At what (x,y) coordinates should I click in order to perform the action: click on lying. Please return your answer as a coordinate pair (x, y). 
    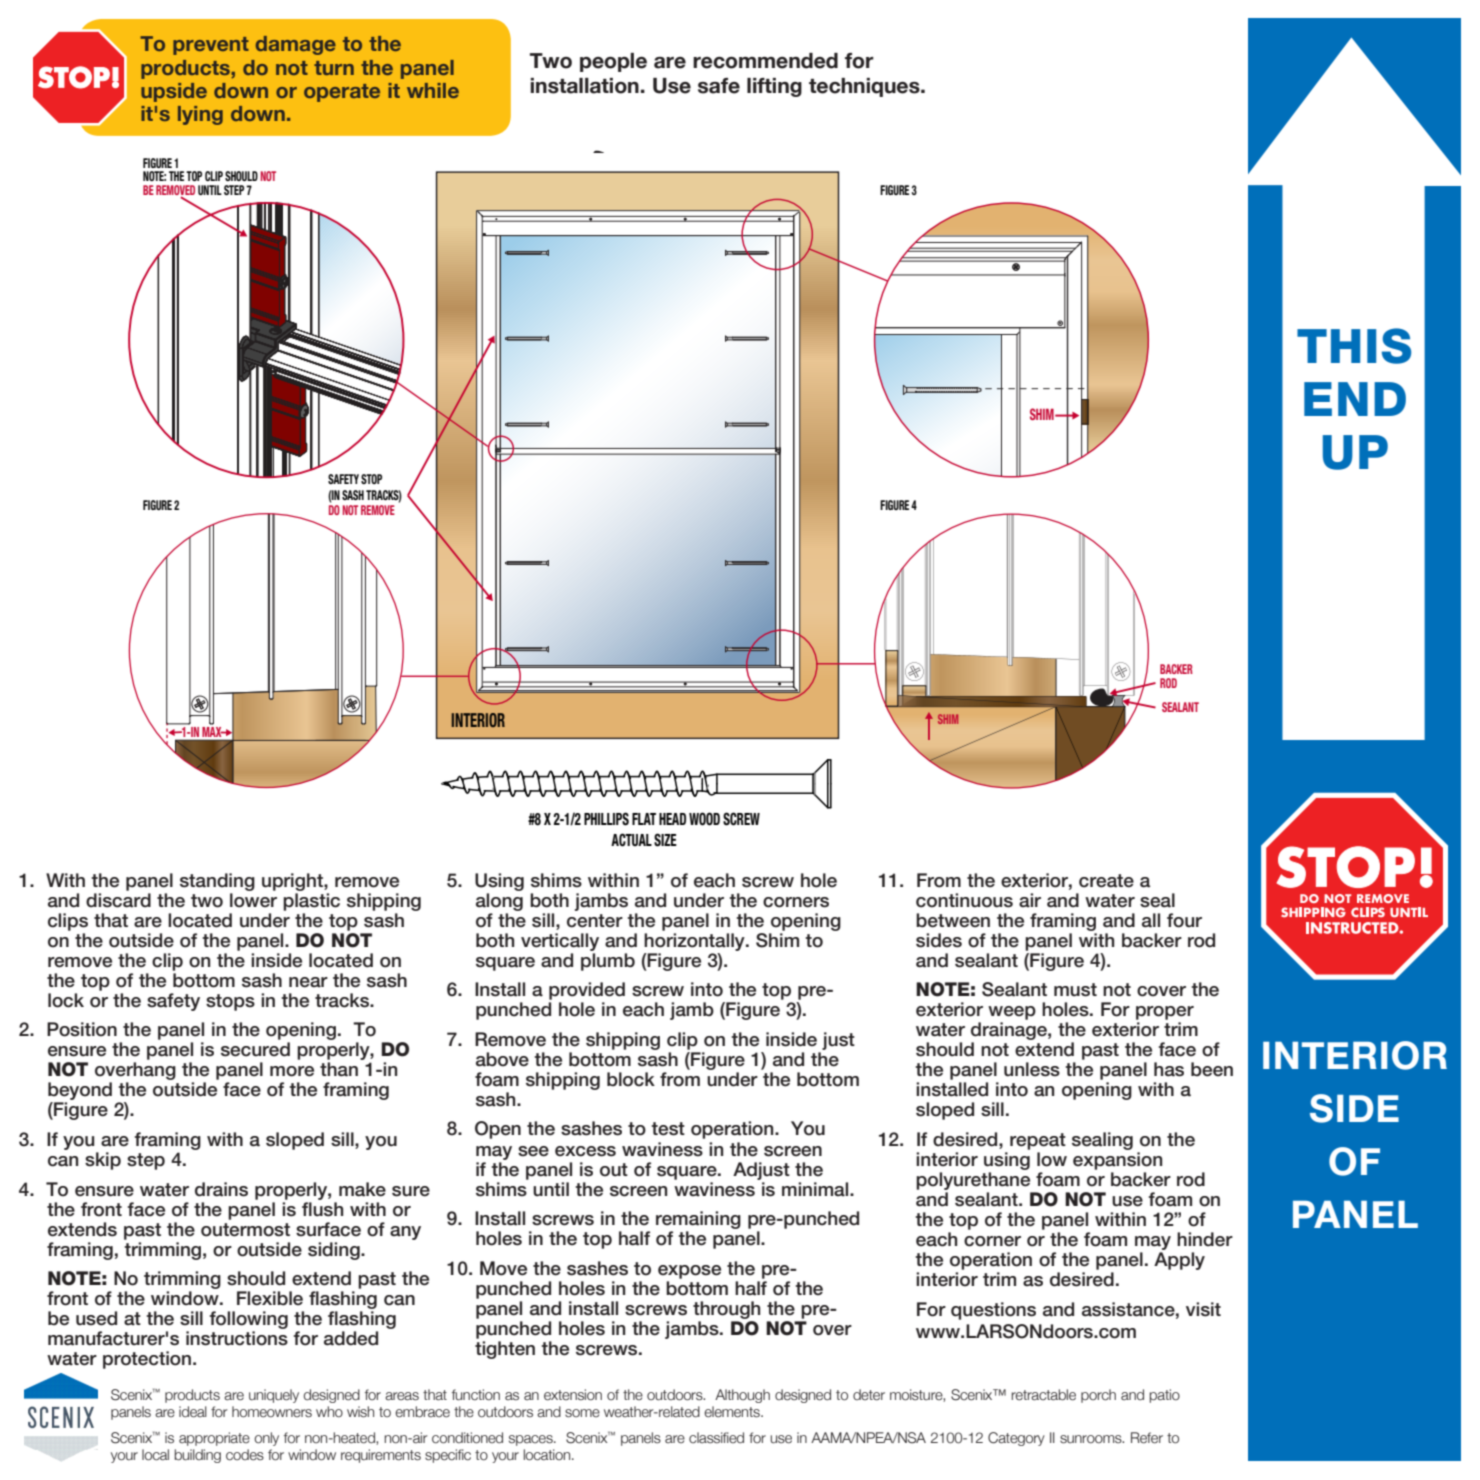
    Looking at the image, I should click on (200, 115).
